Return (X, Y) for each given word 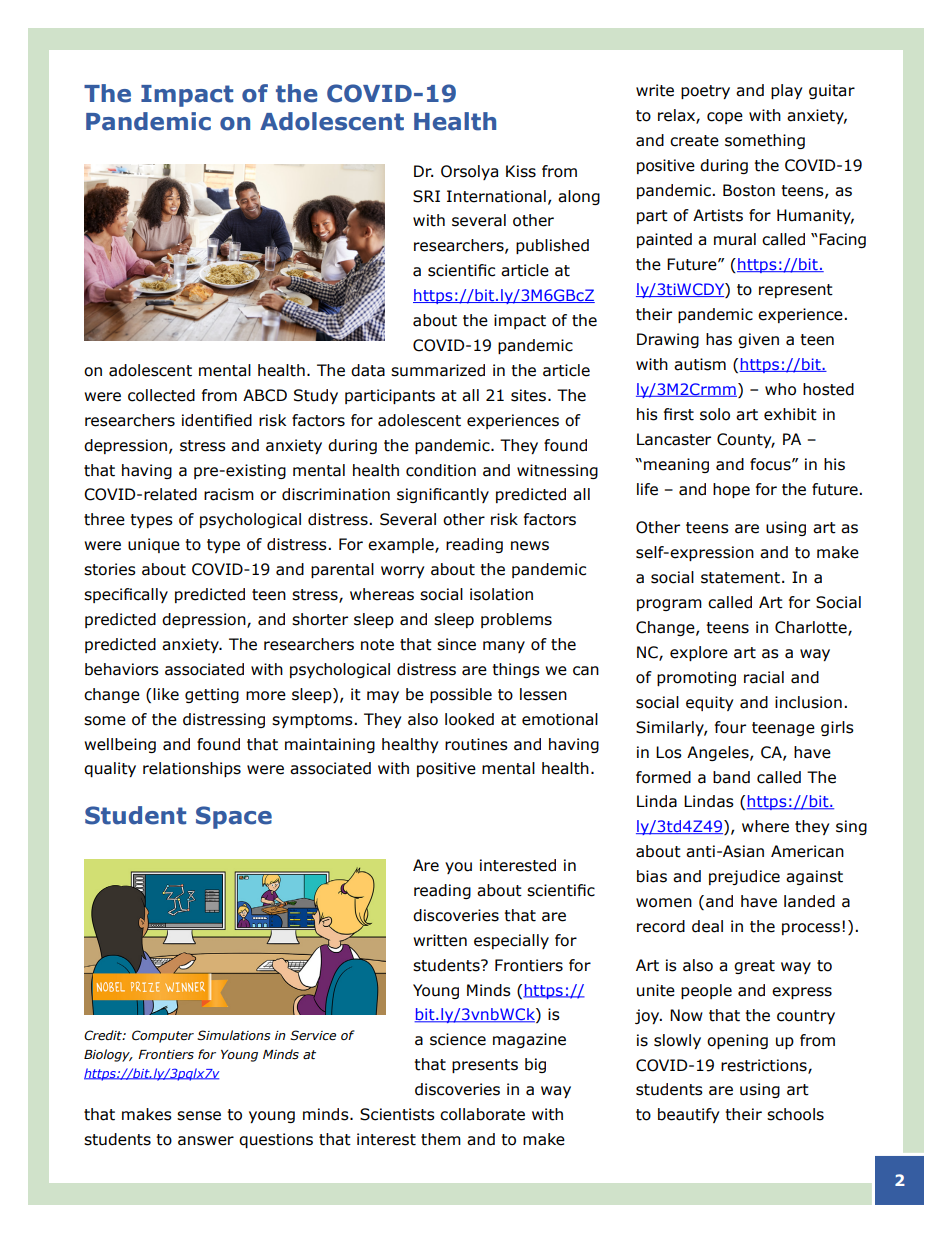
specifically (126, 595)
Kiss (521, 171)
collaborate (482, 1114)
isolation (501, 594)
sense (199, 1116)
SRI (426, 196)
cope (725, 118)
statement (740, 578)
